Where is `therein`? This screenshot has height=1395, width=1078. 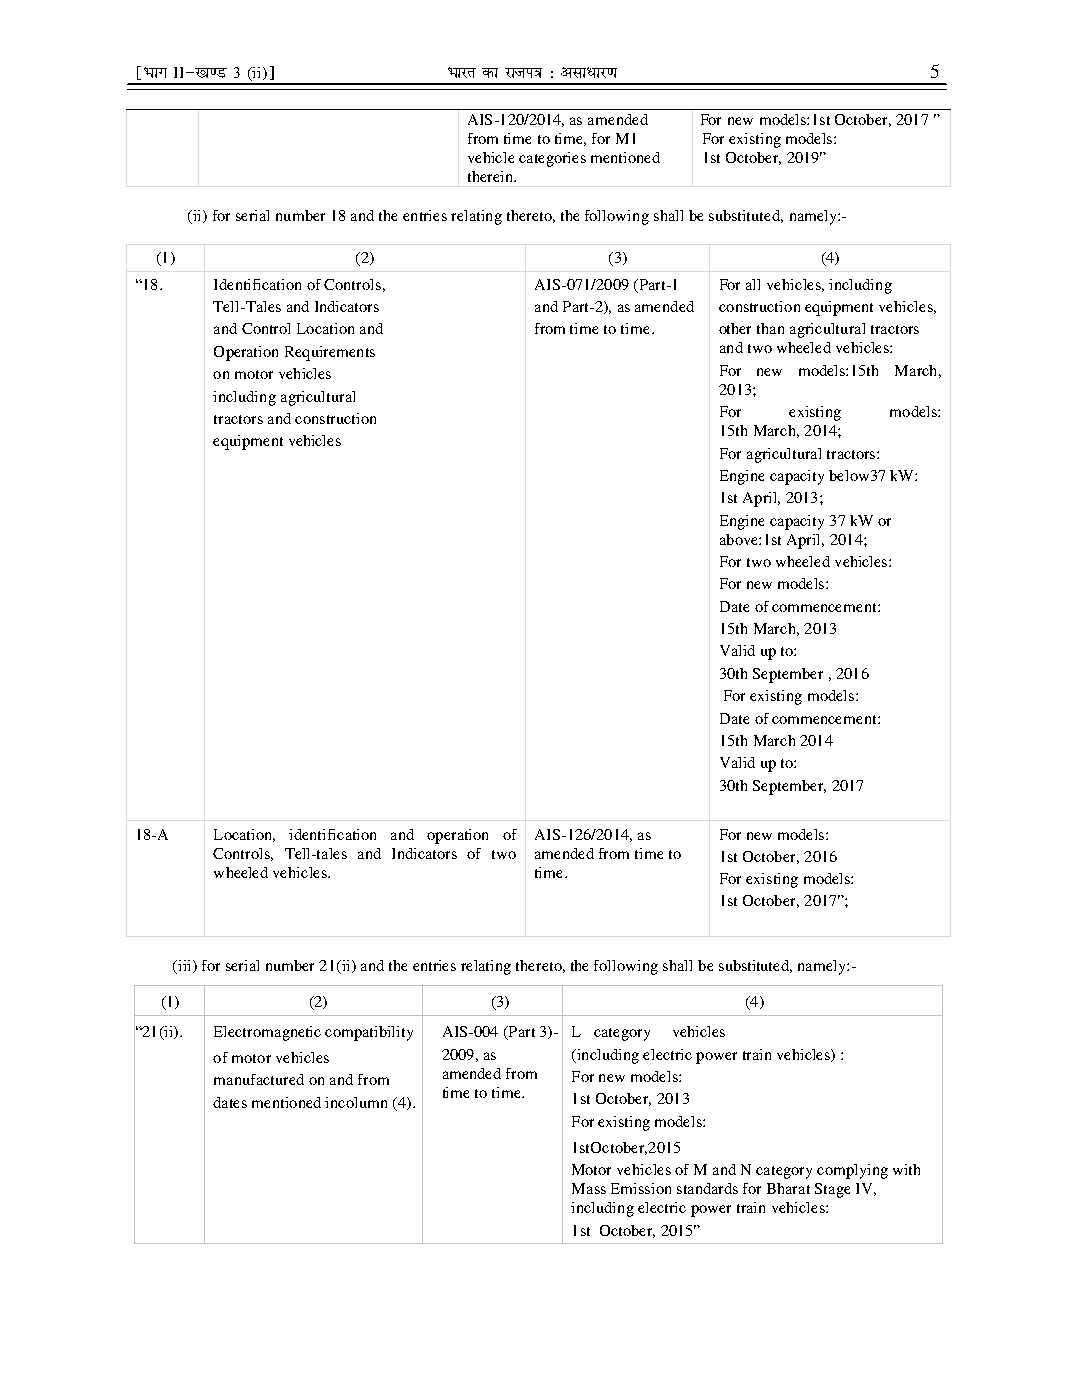 therein is located at coordinates (491, 176).
